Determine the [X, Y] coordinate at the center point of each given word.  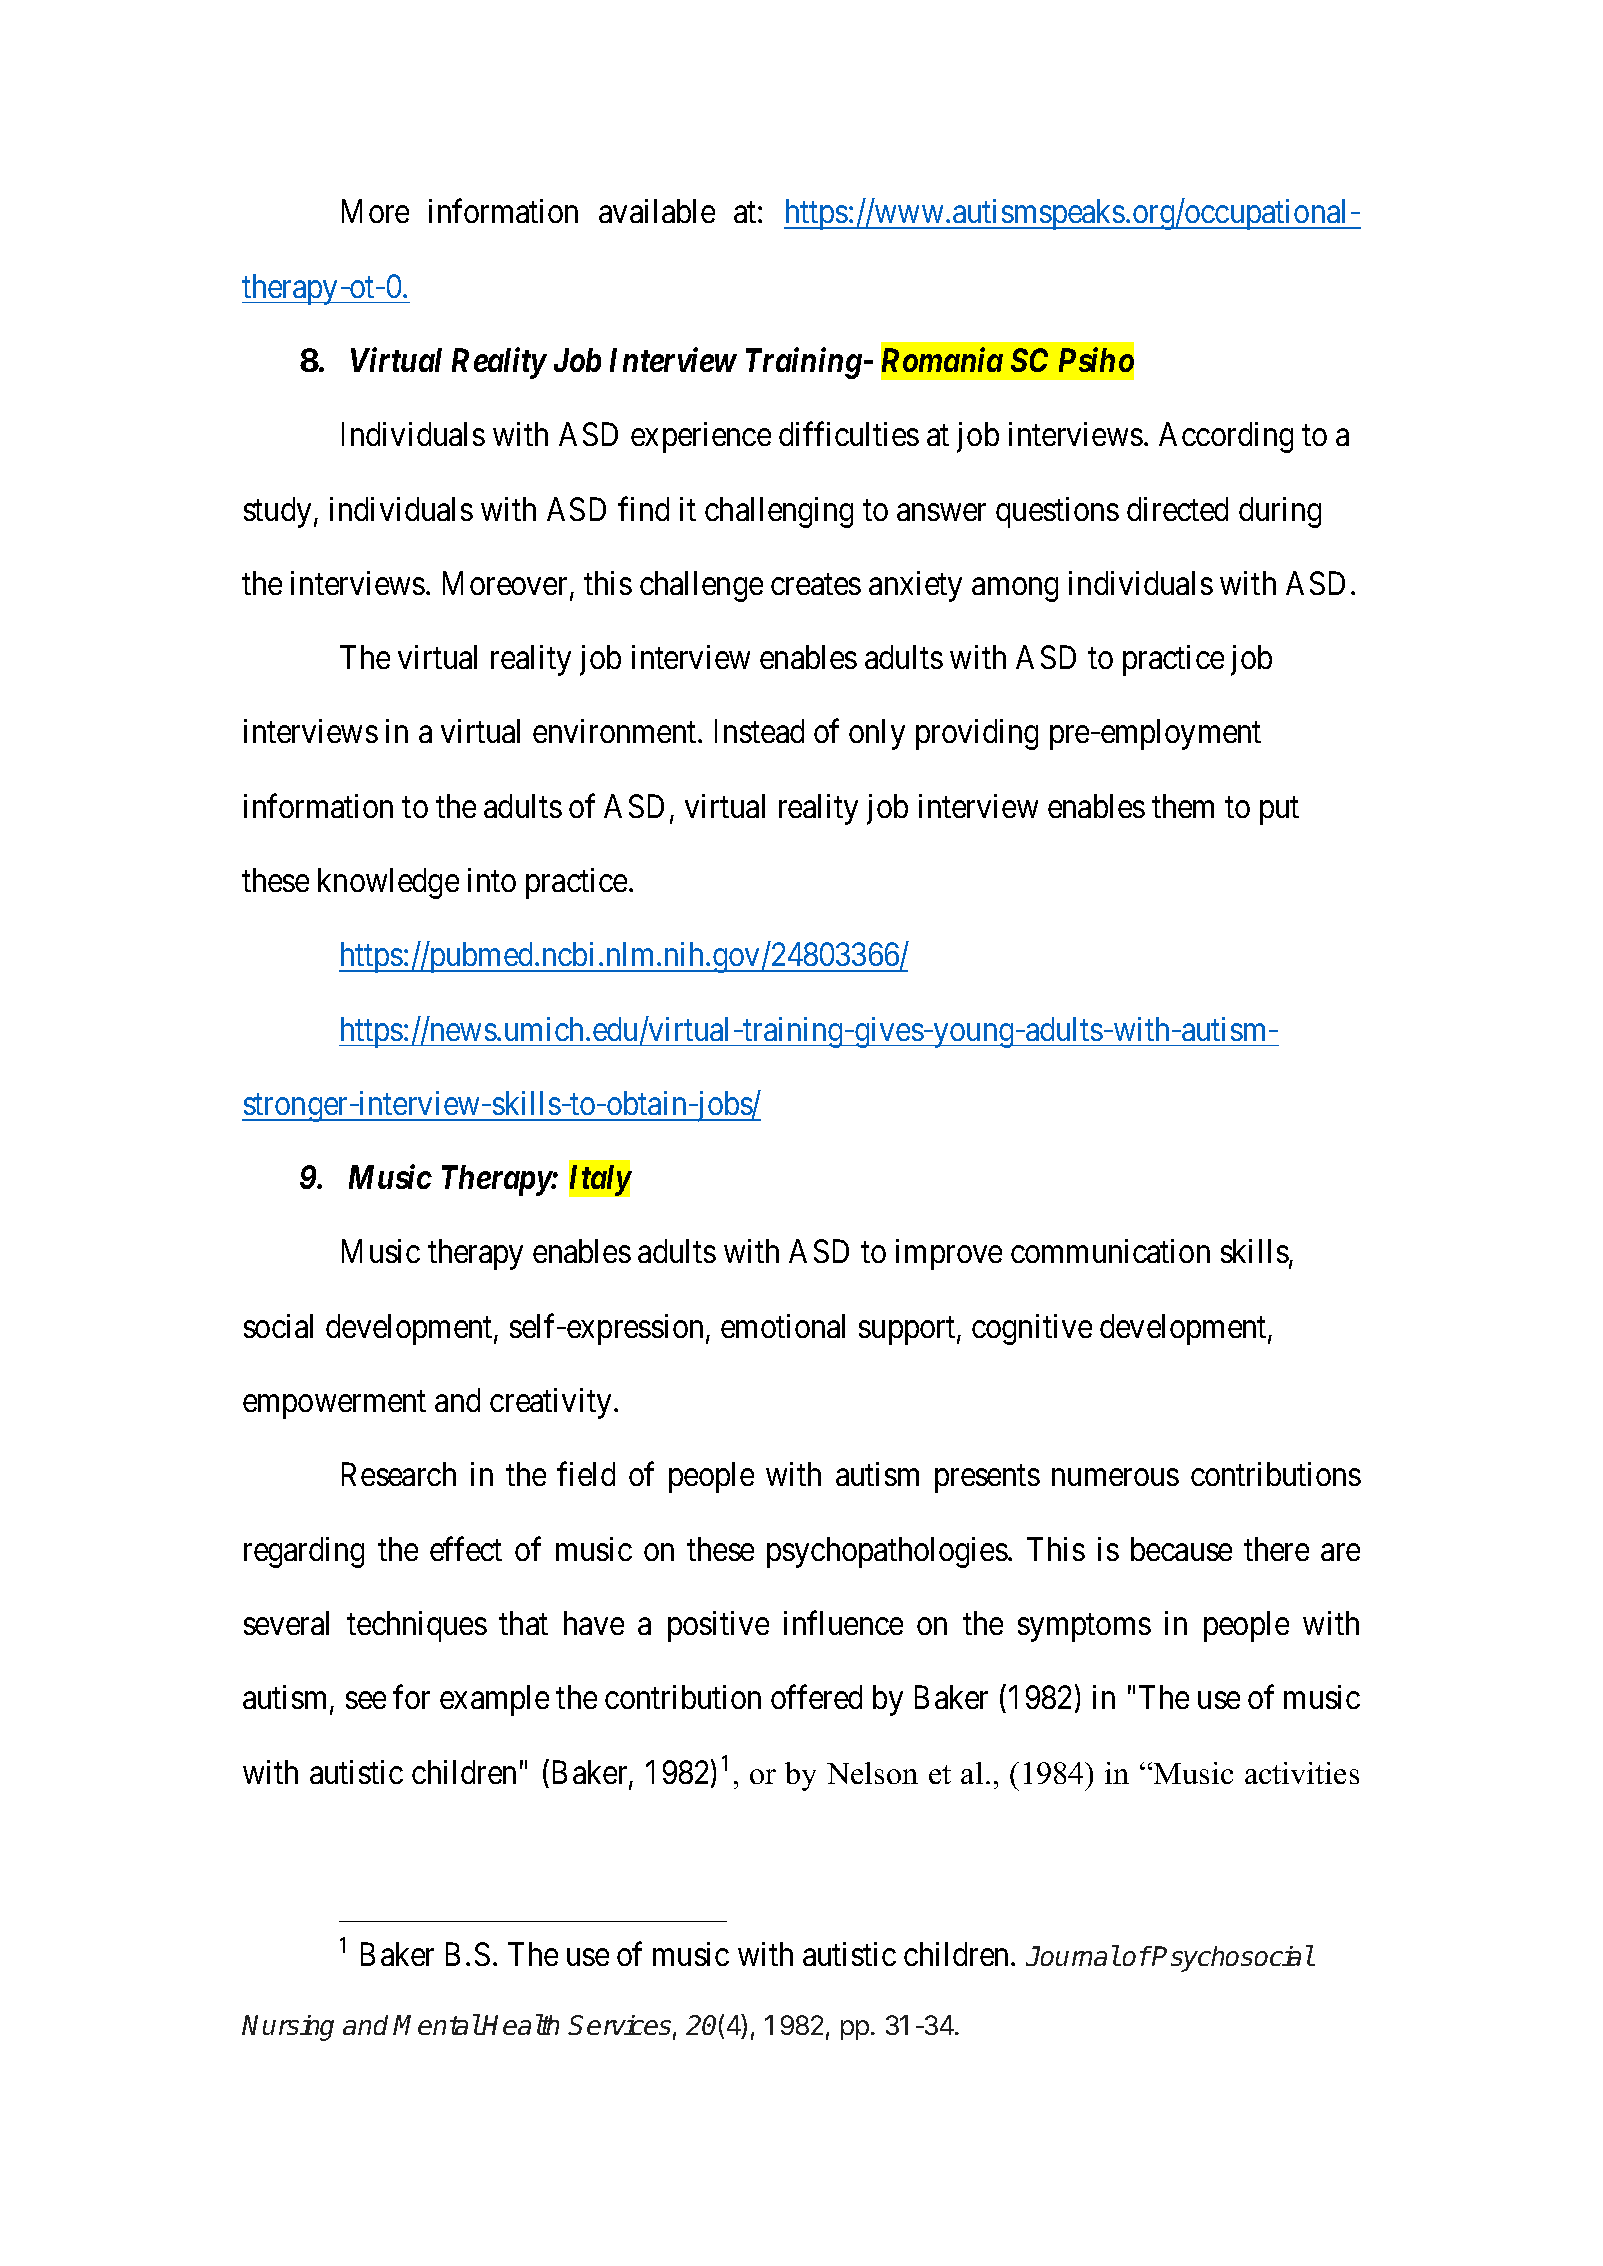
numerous [1115, 1478]
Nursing [288, 2028]
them [1183, 806]
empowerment [334, 1405]
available [657, 211]
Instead [759, 731]
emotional [783, 1326]
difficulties [849, 434]
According [1226, 437]
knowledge [388, 883]
